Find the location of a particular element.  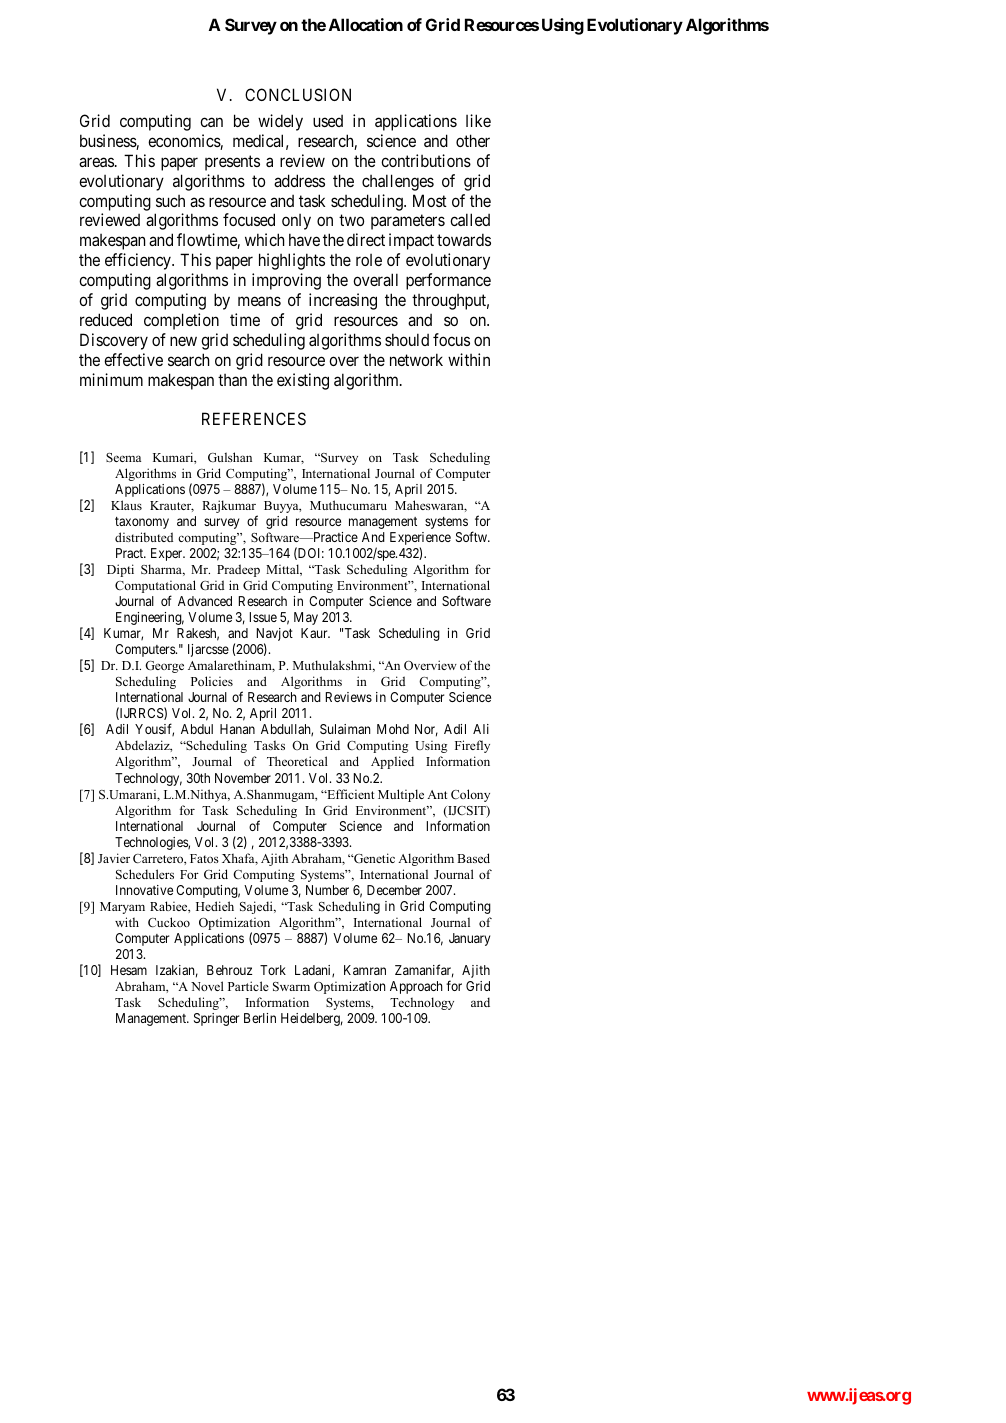

George is located at coordinates (164, 667).
